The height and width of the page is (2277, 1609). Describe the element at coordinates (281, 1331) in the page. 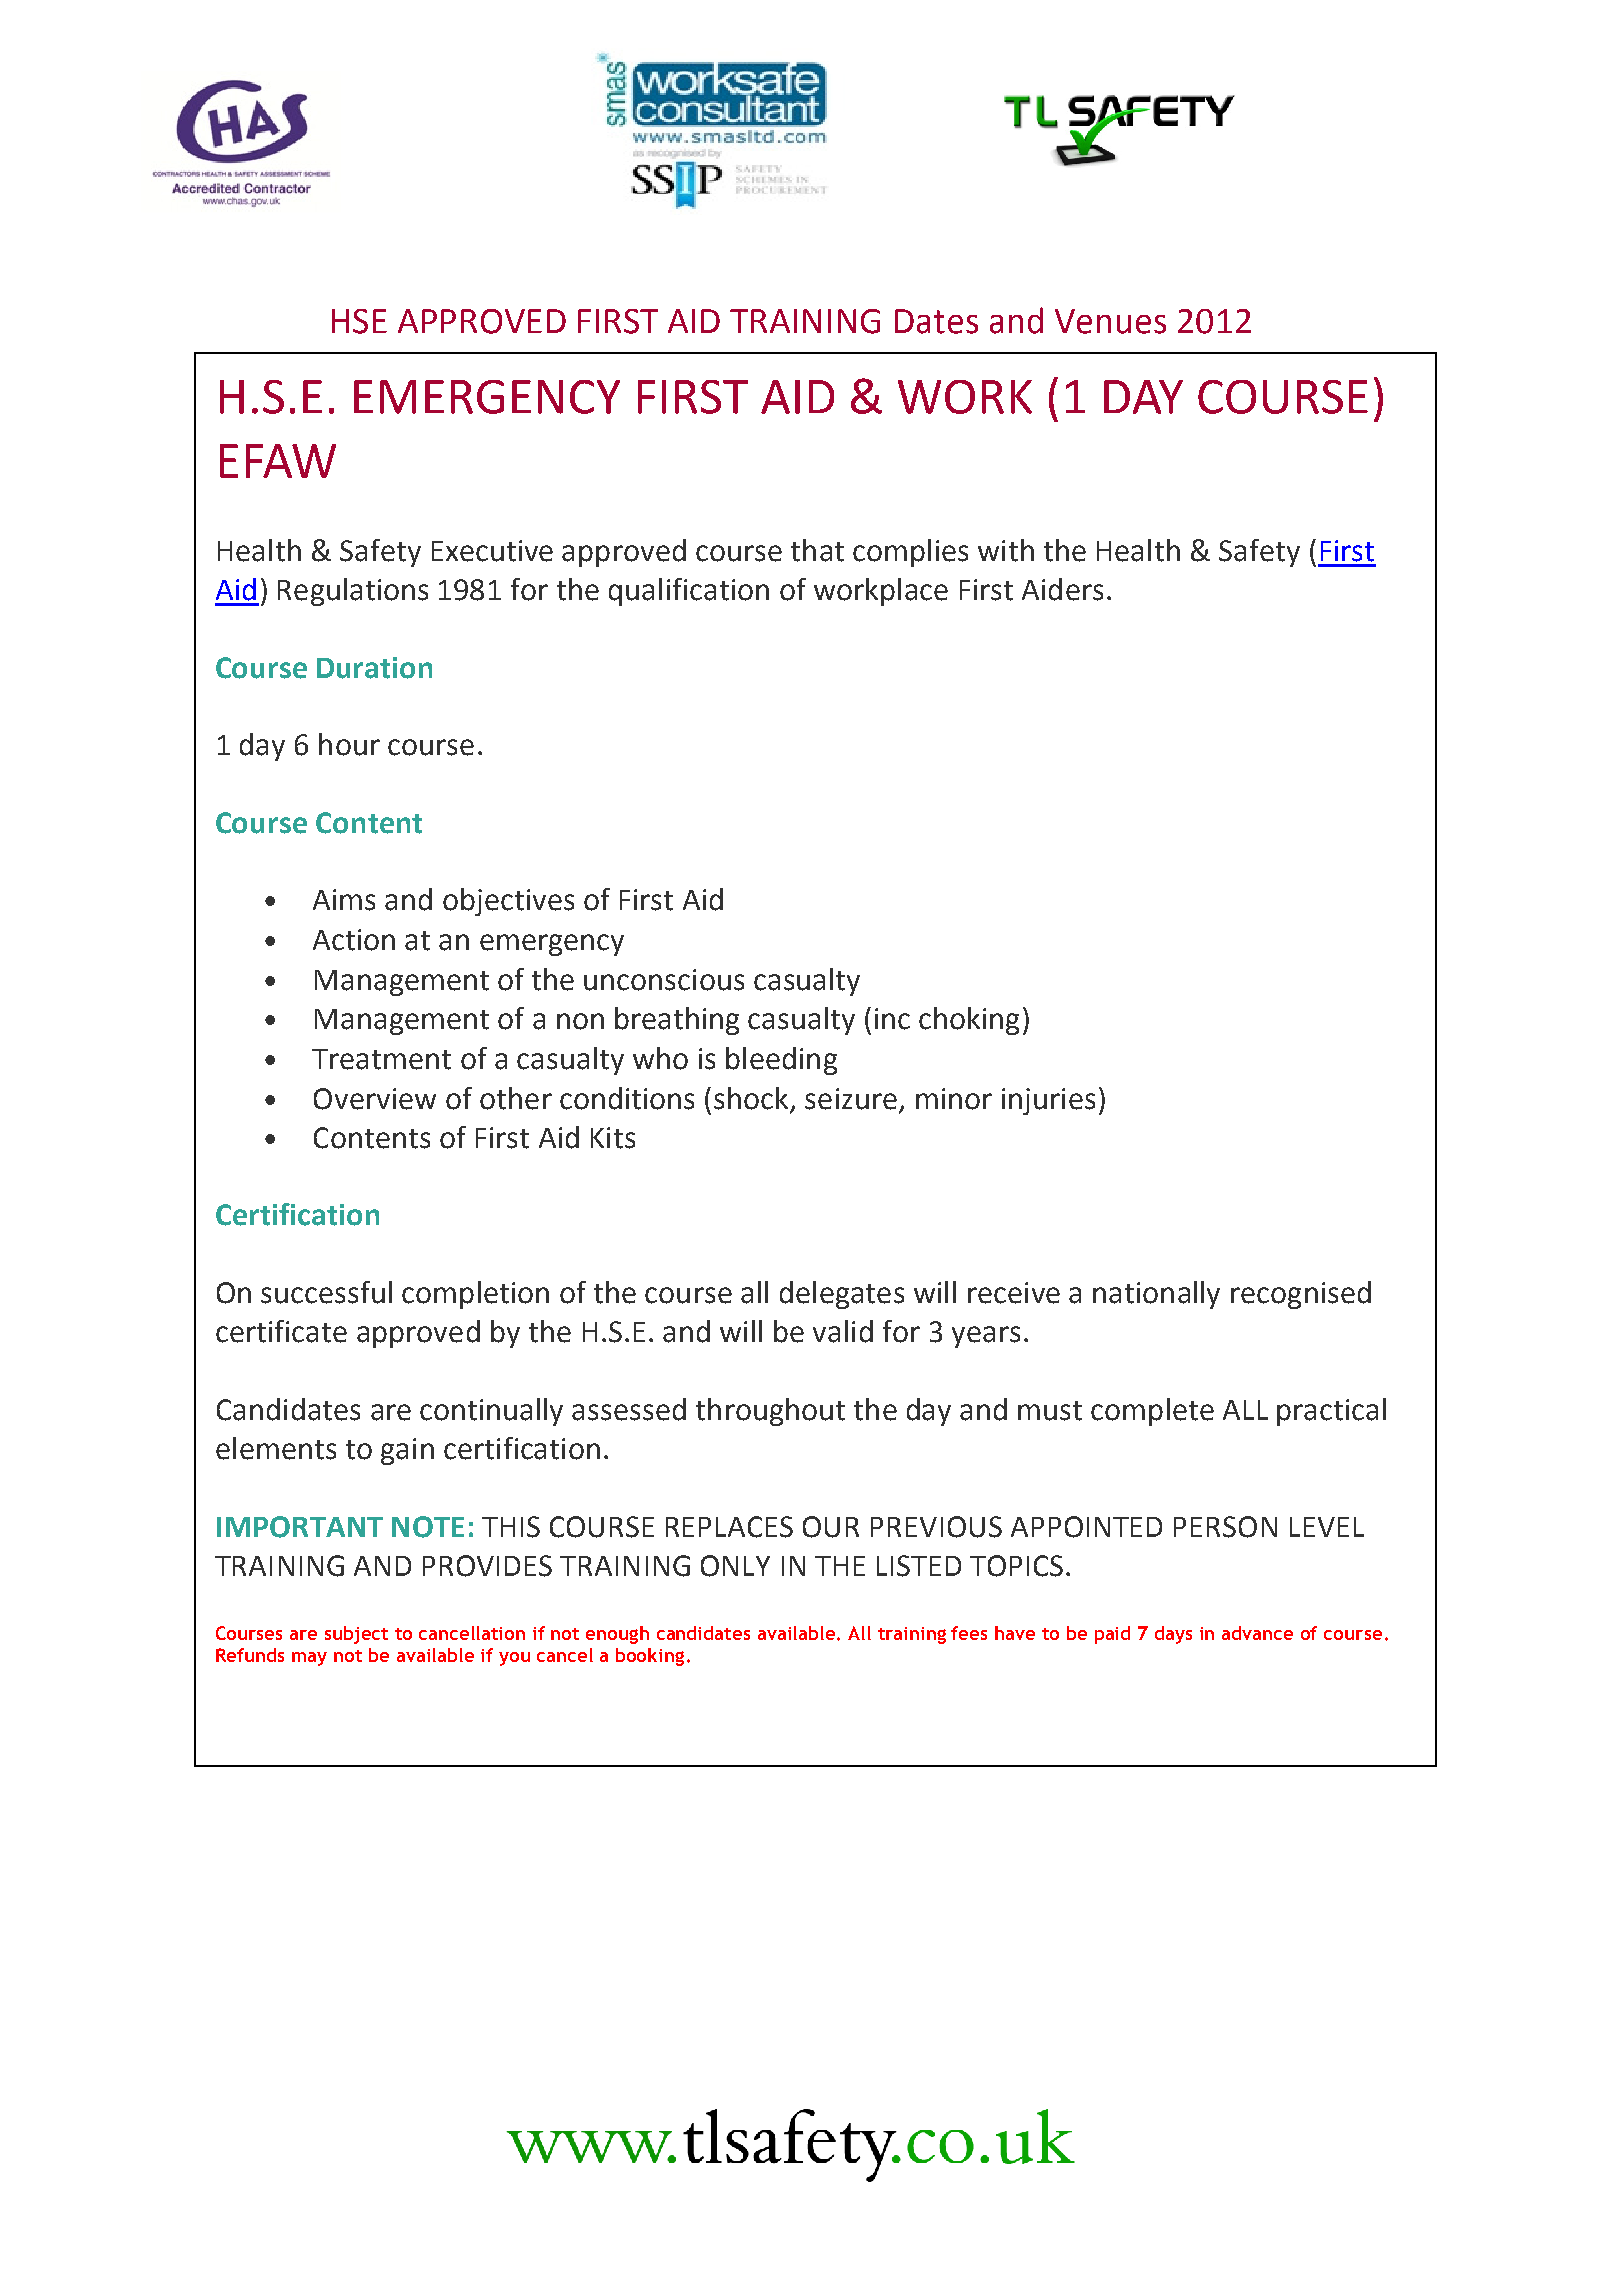

I see `certificate` at that location.
